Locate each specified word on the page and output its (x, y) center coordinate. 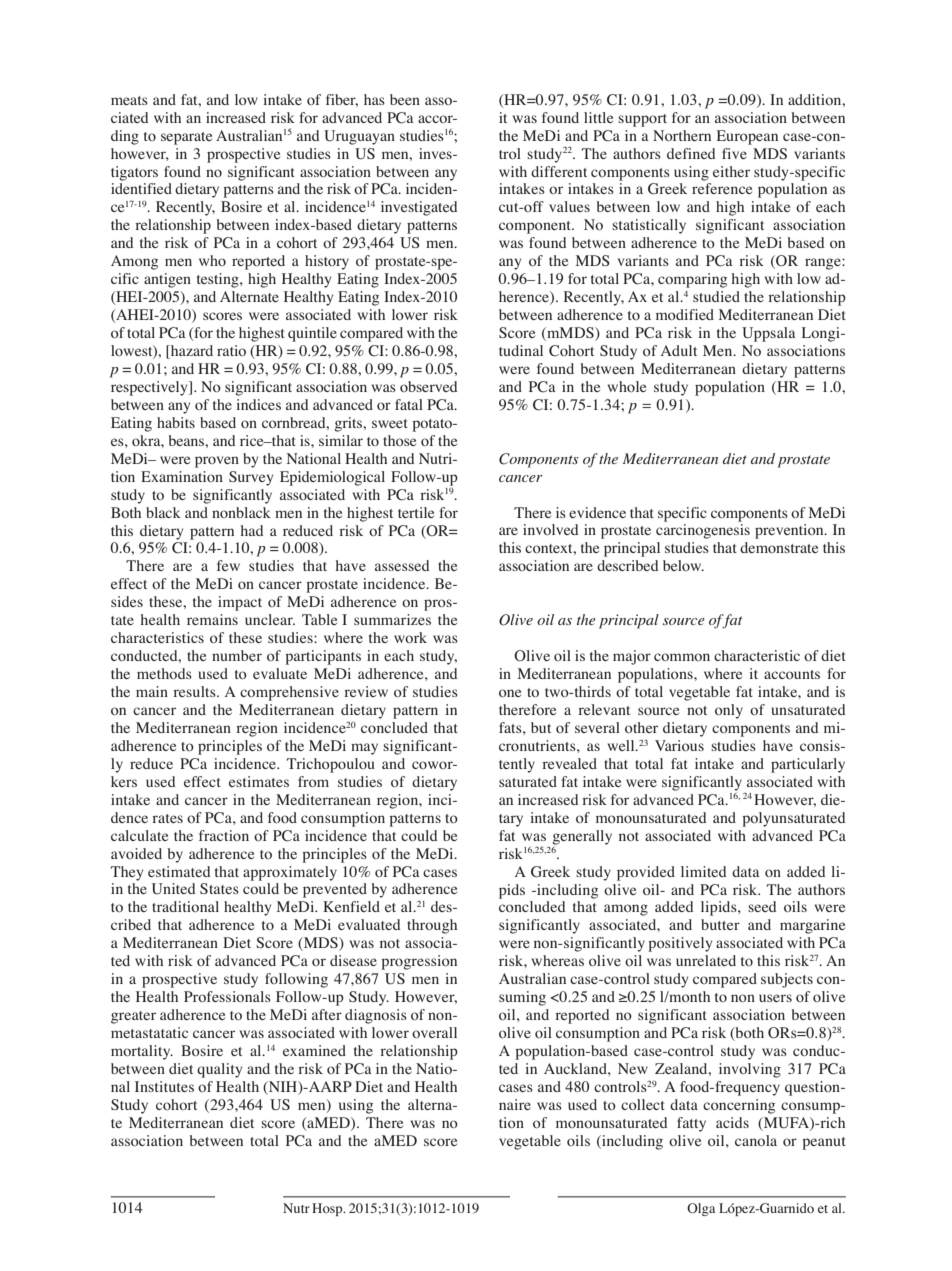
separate (186, 138)
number (237, 655)
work (410, 637)
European (747, 137)
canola (756, 1140)
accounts (792, 674)
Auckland (576, 1068)
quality (219, 1070)
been (405, 99)
